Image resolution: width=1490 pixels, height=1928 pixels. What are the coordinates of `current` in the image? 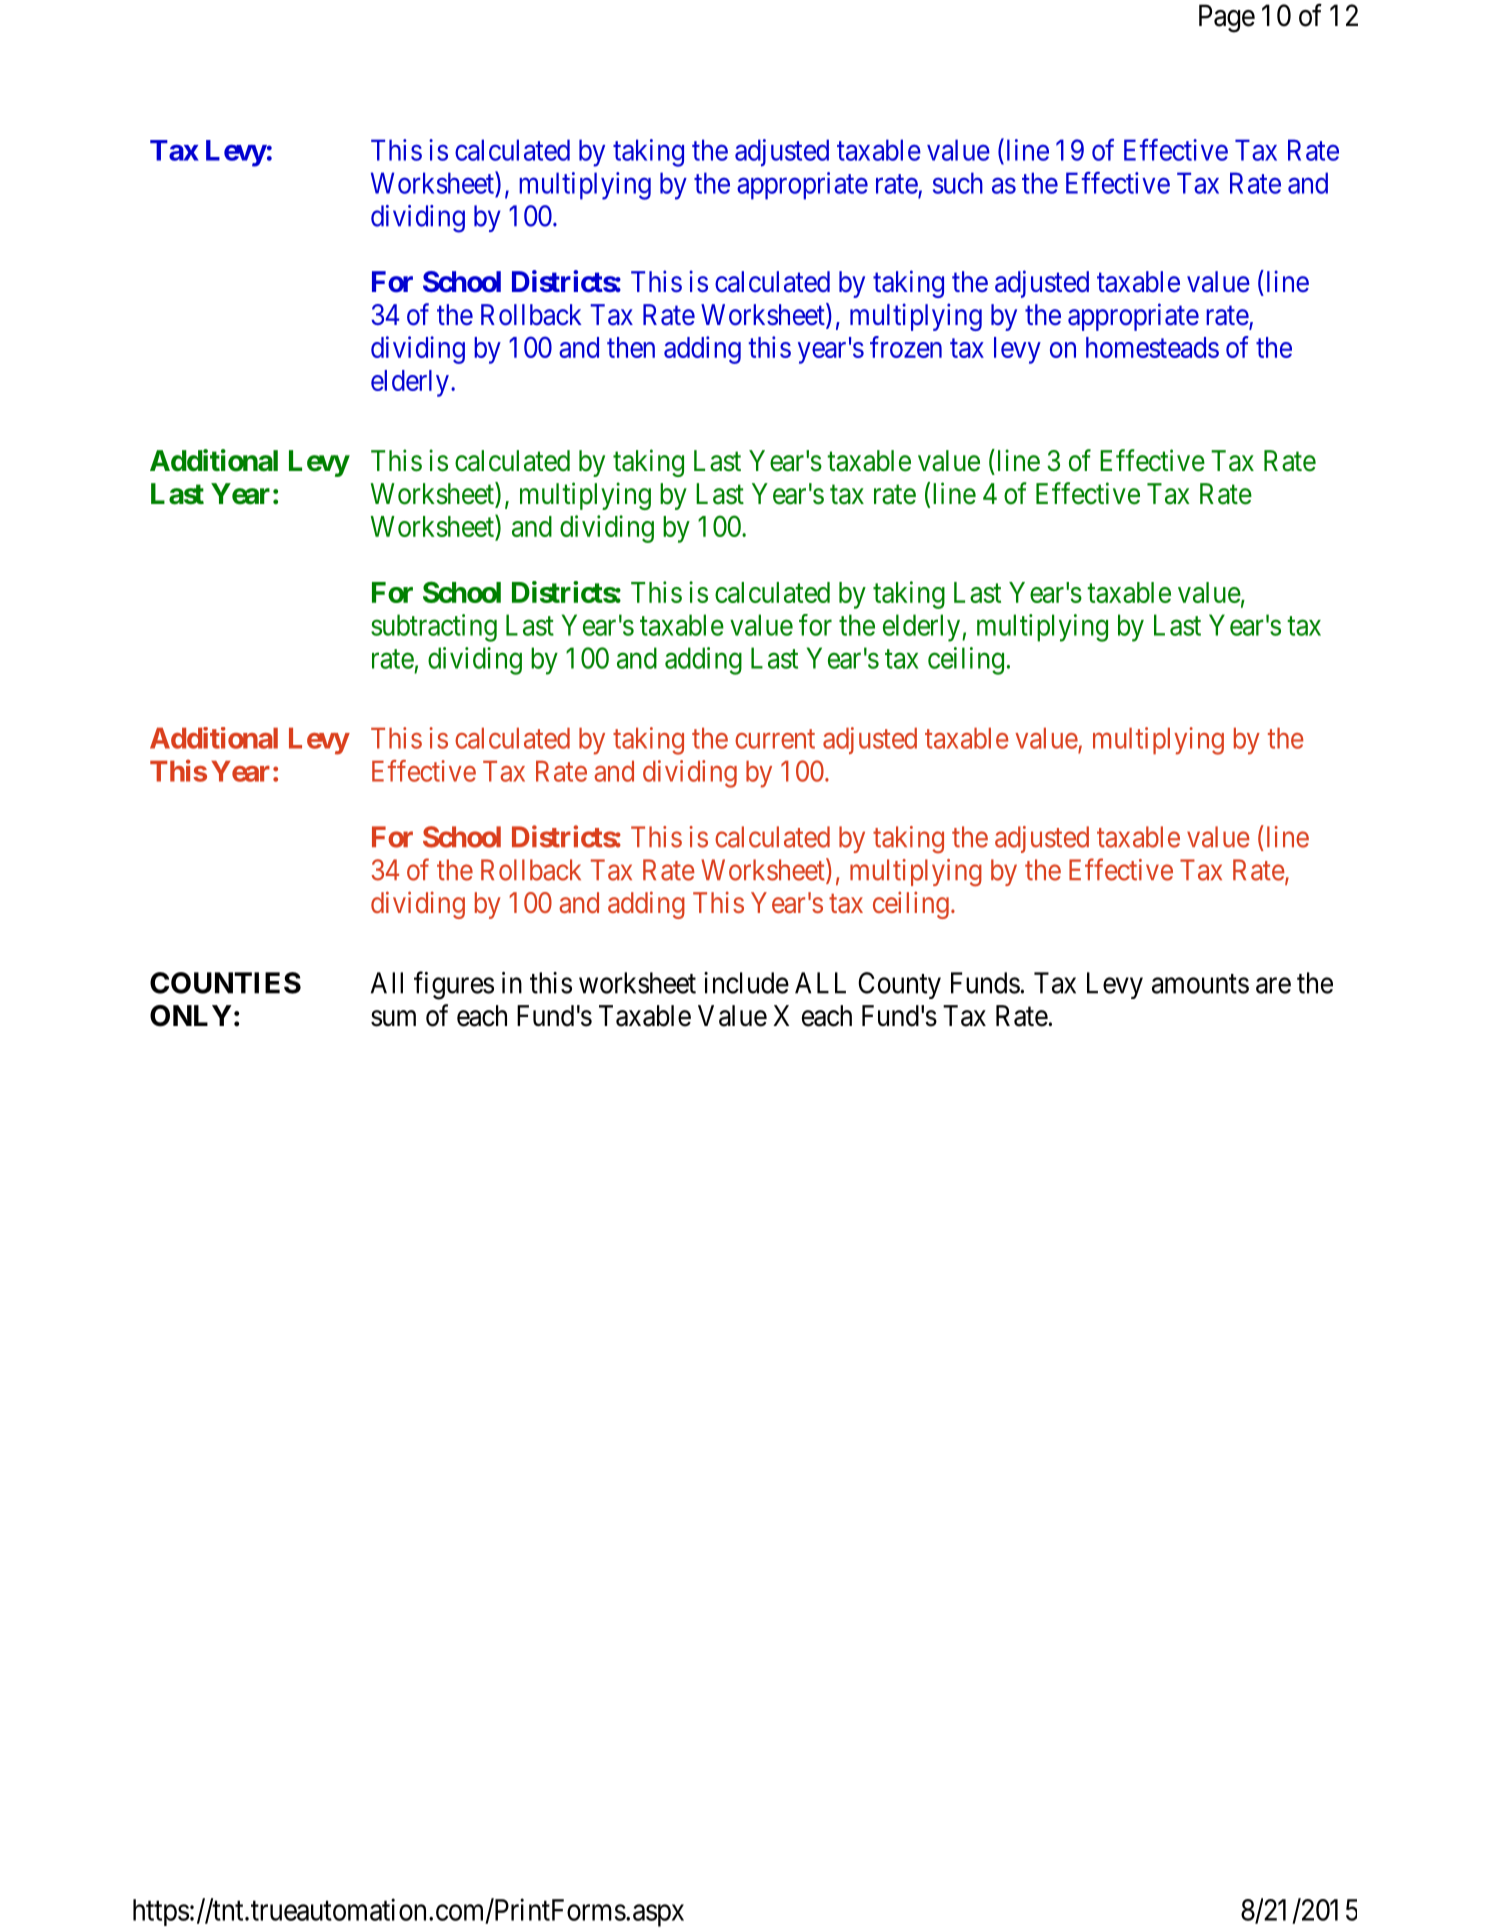 It's located at (775, 739).
